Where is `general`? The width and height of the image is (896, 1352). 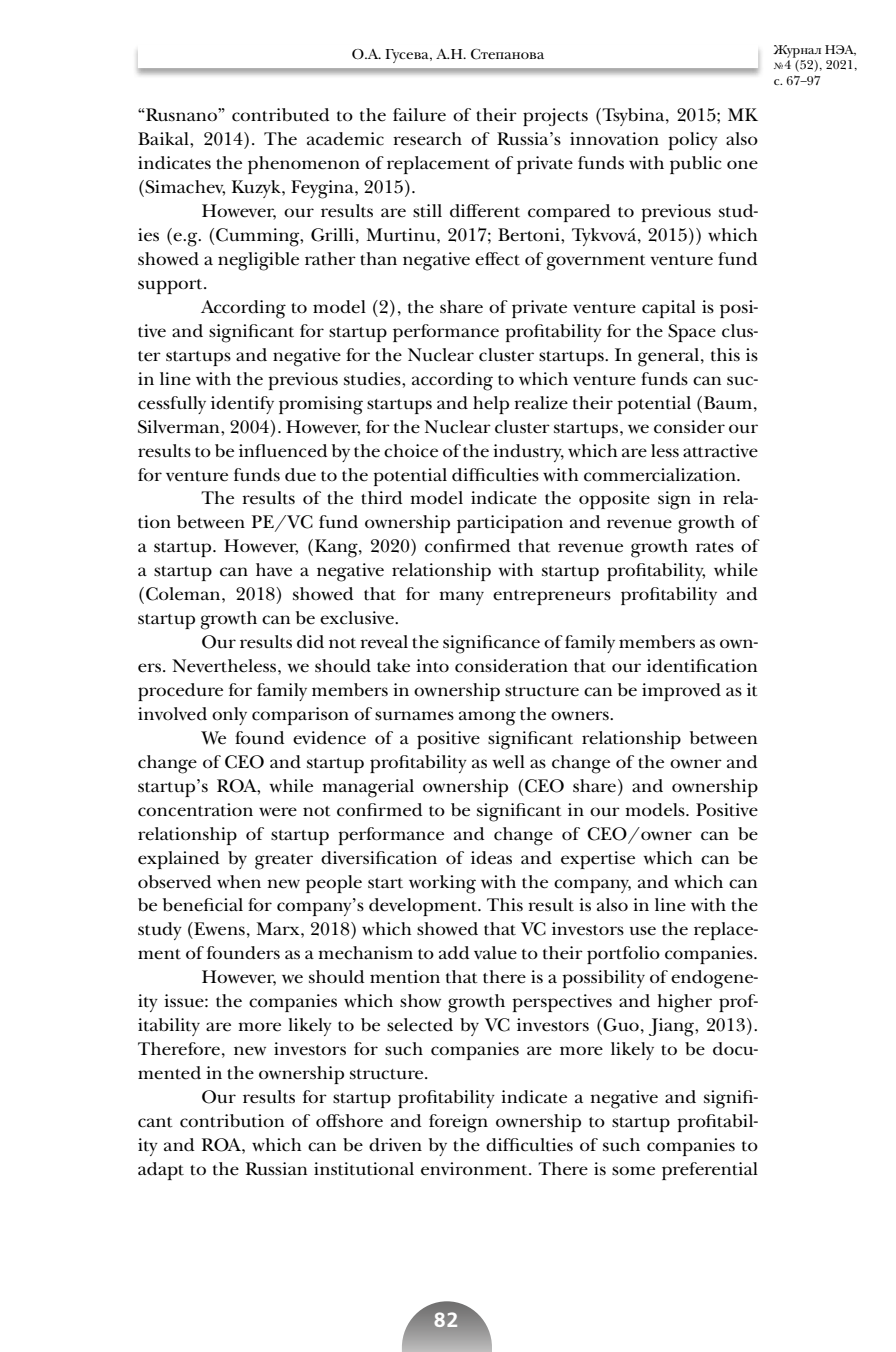 general is located at coordinates (670, 357).
